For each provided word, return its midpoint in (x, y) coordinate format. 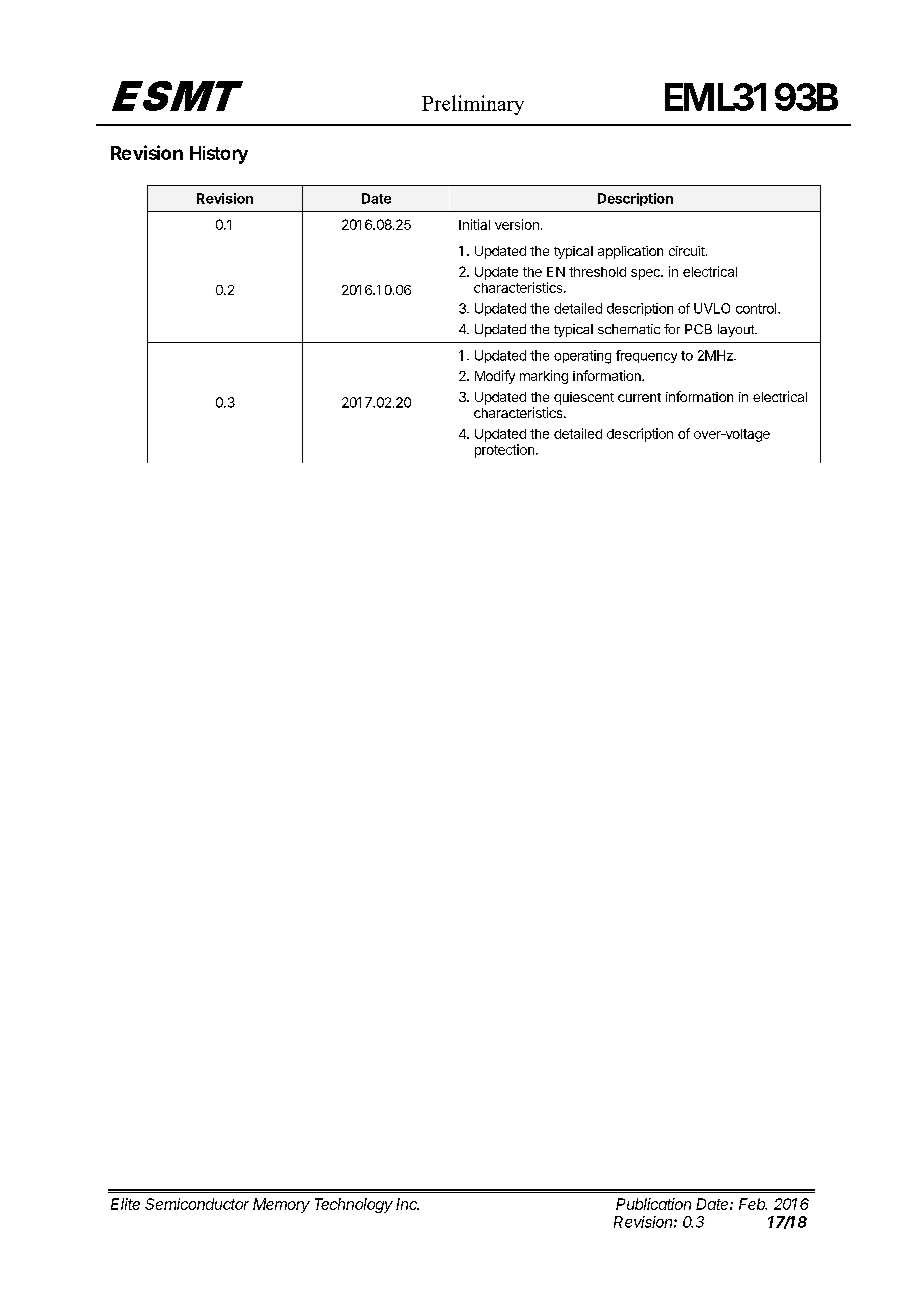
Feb (753, 1204)
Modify (495, 377)
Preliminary (473, 105)
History (219, 155)
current (639, 397)
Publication (653, 1204)
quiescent (584, 398)
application (630, 252)
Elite (125, 1204)
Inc (407, 1204)
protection (504, 451)
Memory (281, 1205)
